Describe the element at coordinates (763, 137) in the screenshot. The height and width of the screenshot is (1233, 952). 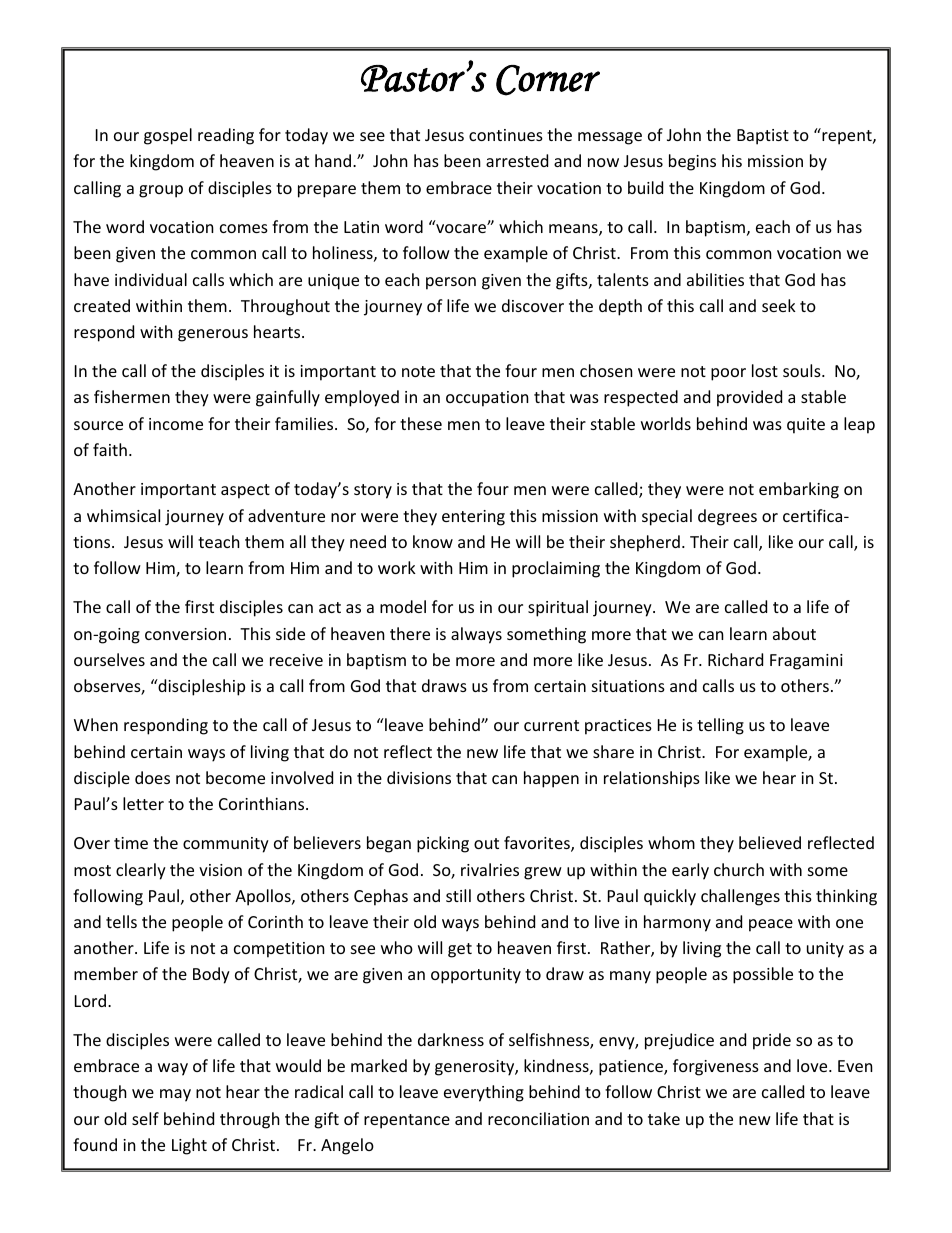
I see `Baptist` at that location.
